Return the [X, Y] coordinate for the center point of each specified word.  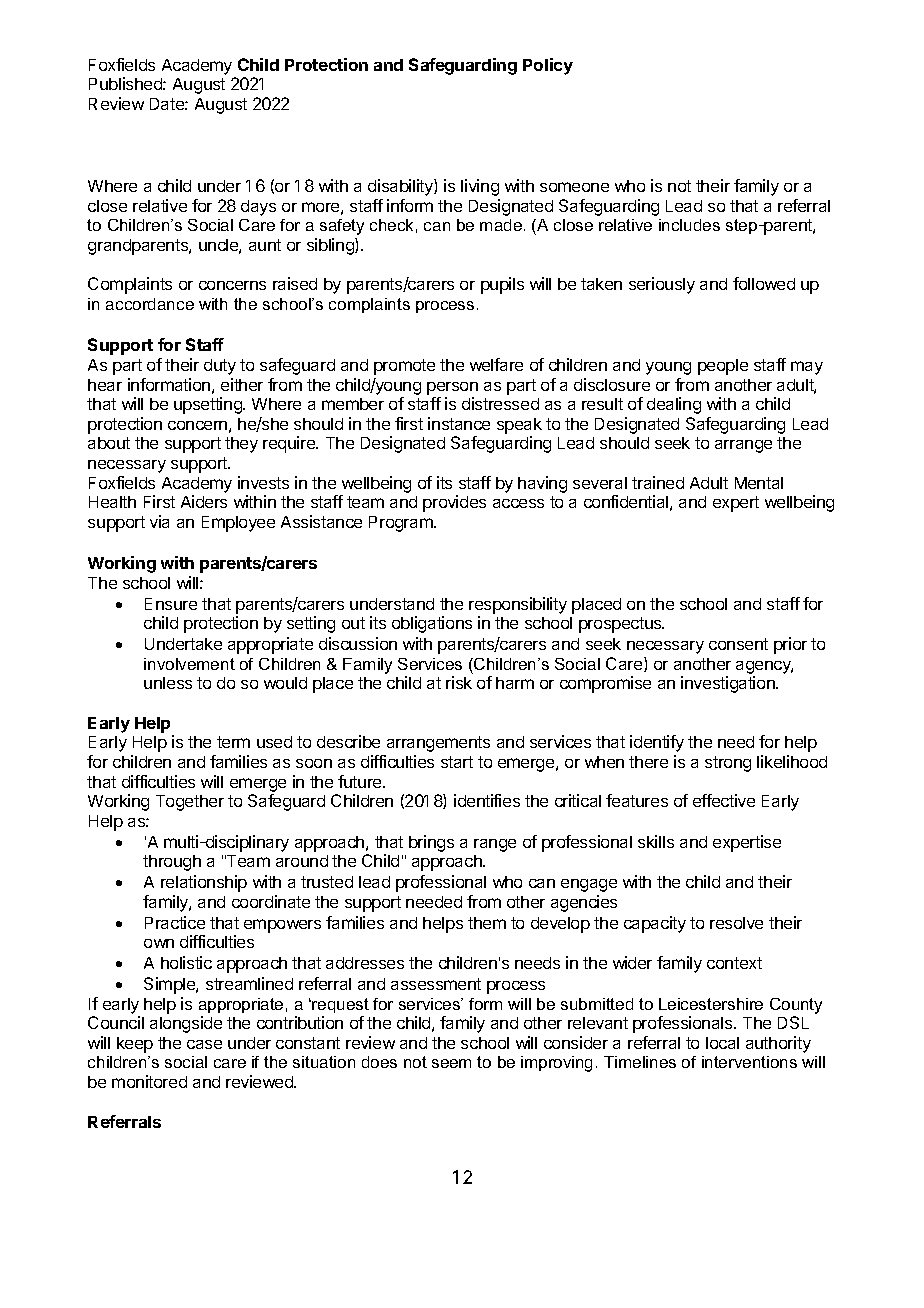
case [204, 1044]
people [723, 367]
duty [220, 367]
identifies [487, 800]
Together [190, 803]
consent [738, 644]
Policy [548, 66]
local [722, 1043]
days [258, 208]
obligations [432, 624]
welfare [496, 364]
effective [724, 800]
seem [451, 1063]
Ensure [171, 604]
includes [689, 225]
